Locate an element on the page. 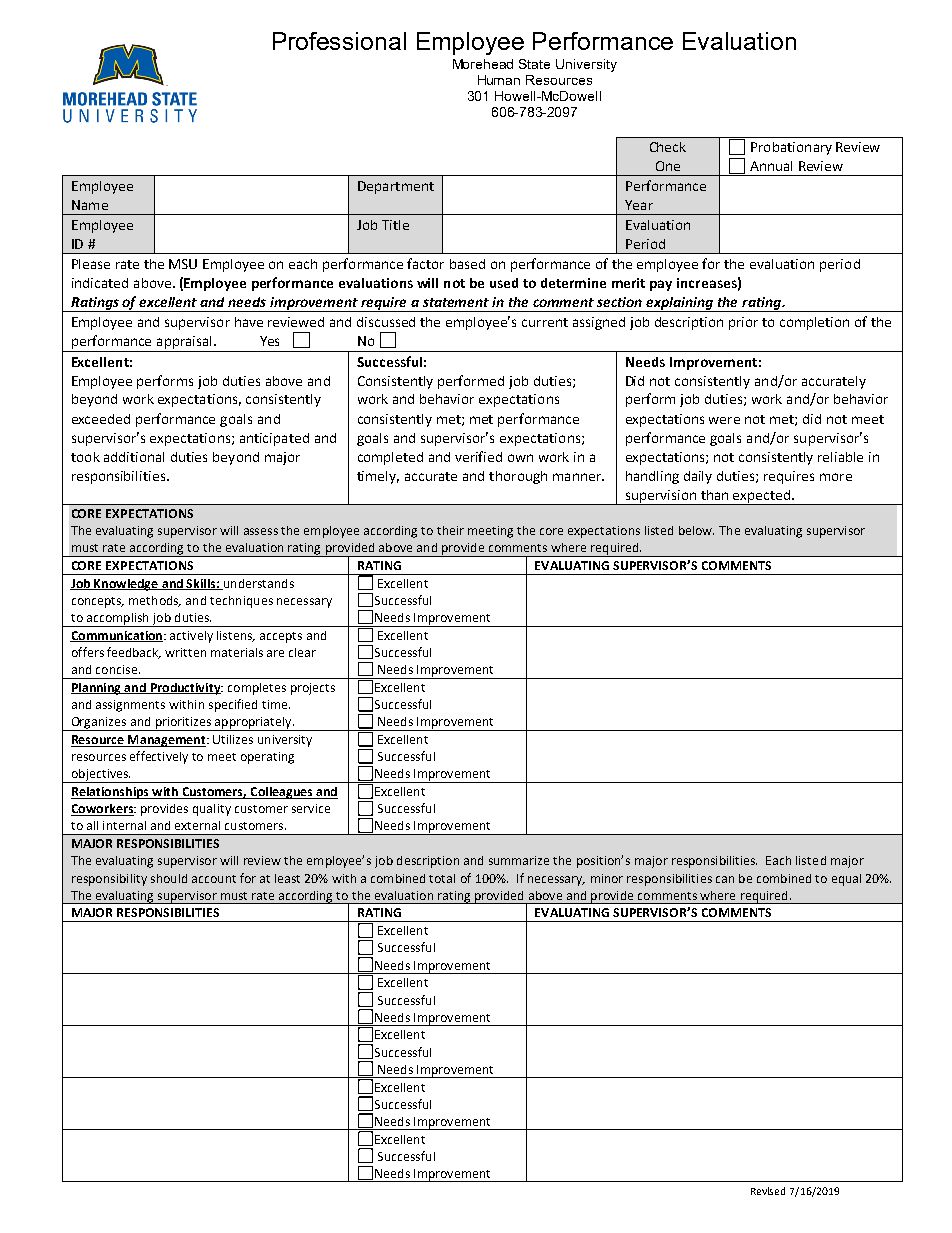  below is located at coordinates (696, 530).
